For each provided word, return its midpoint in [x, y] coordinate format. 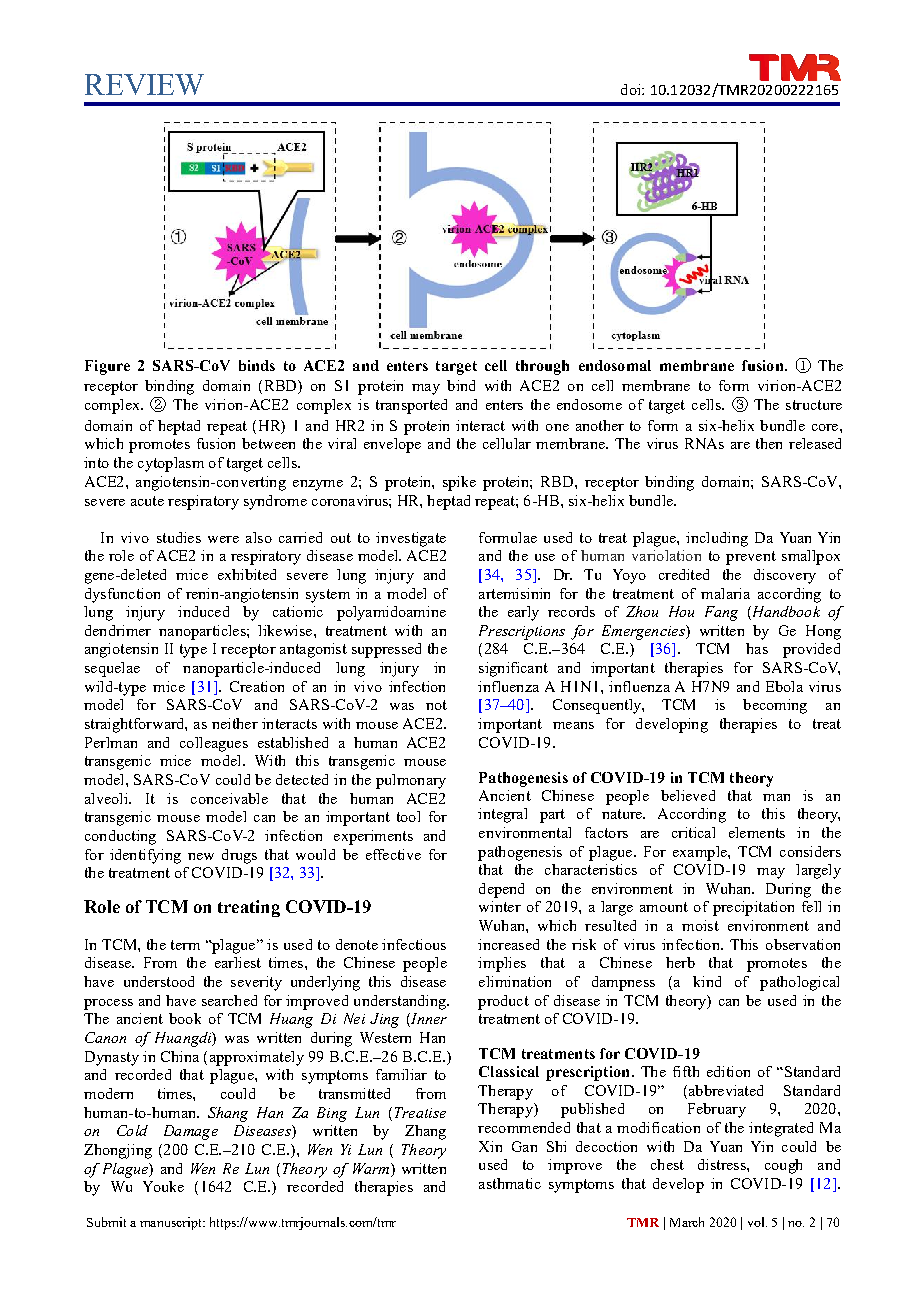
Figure [107, 367]
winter [500, 906]
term [185, 945]
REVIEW [144, 84]
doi [632, 89]
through [542, 367]
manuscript [172, 1223]
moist [700, 925]
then [769, 443]
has [757, 648]
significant [513, 669]
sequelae [112, 669]
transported [411, 406]
